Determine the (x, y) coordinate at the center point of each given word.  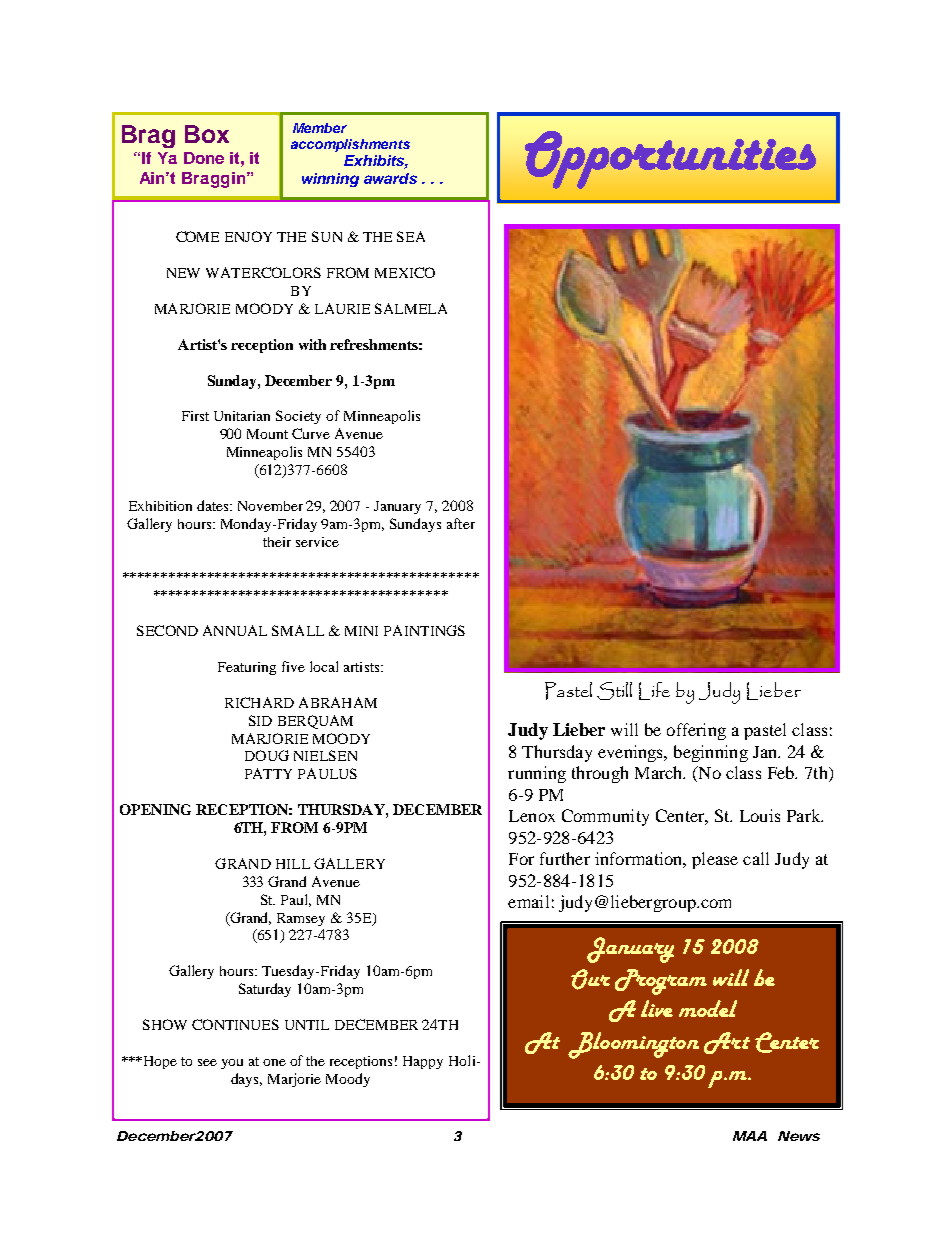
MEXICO (405, 272)
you (232, 1064)
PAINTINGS (424, 630)
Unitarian (242, 416)
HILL (293, 864)
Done (204, 158)
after (461, 523)
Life (654, 691)
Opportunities (670, 160)
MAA (750, 1136)
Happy (423, 1062)
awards (390, 178)
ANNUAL (235, 630)
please (715, 860)
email (528, 901)
